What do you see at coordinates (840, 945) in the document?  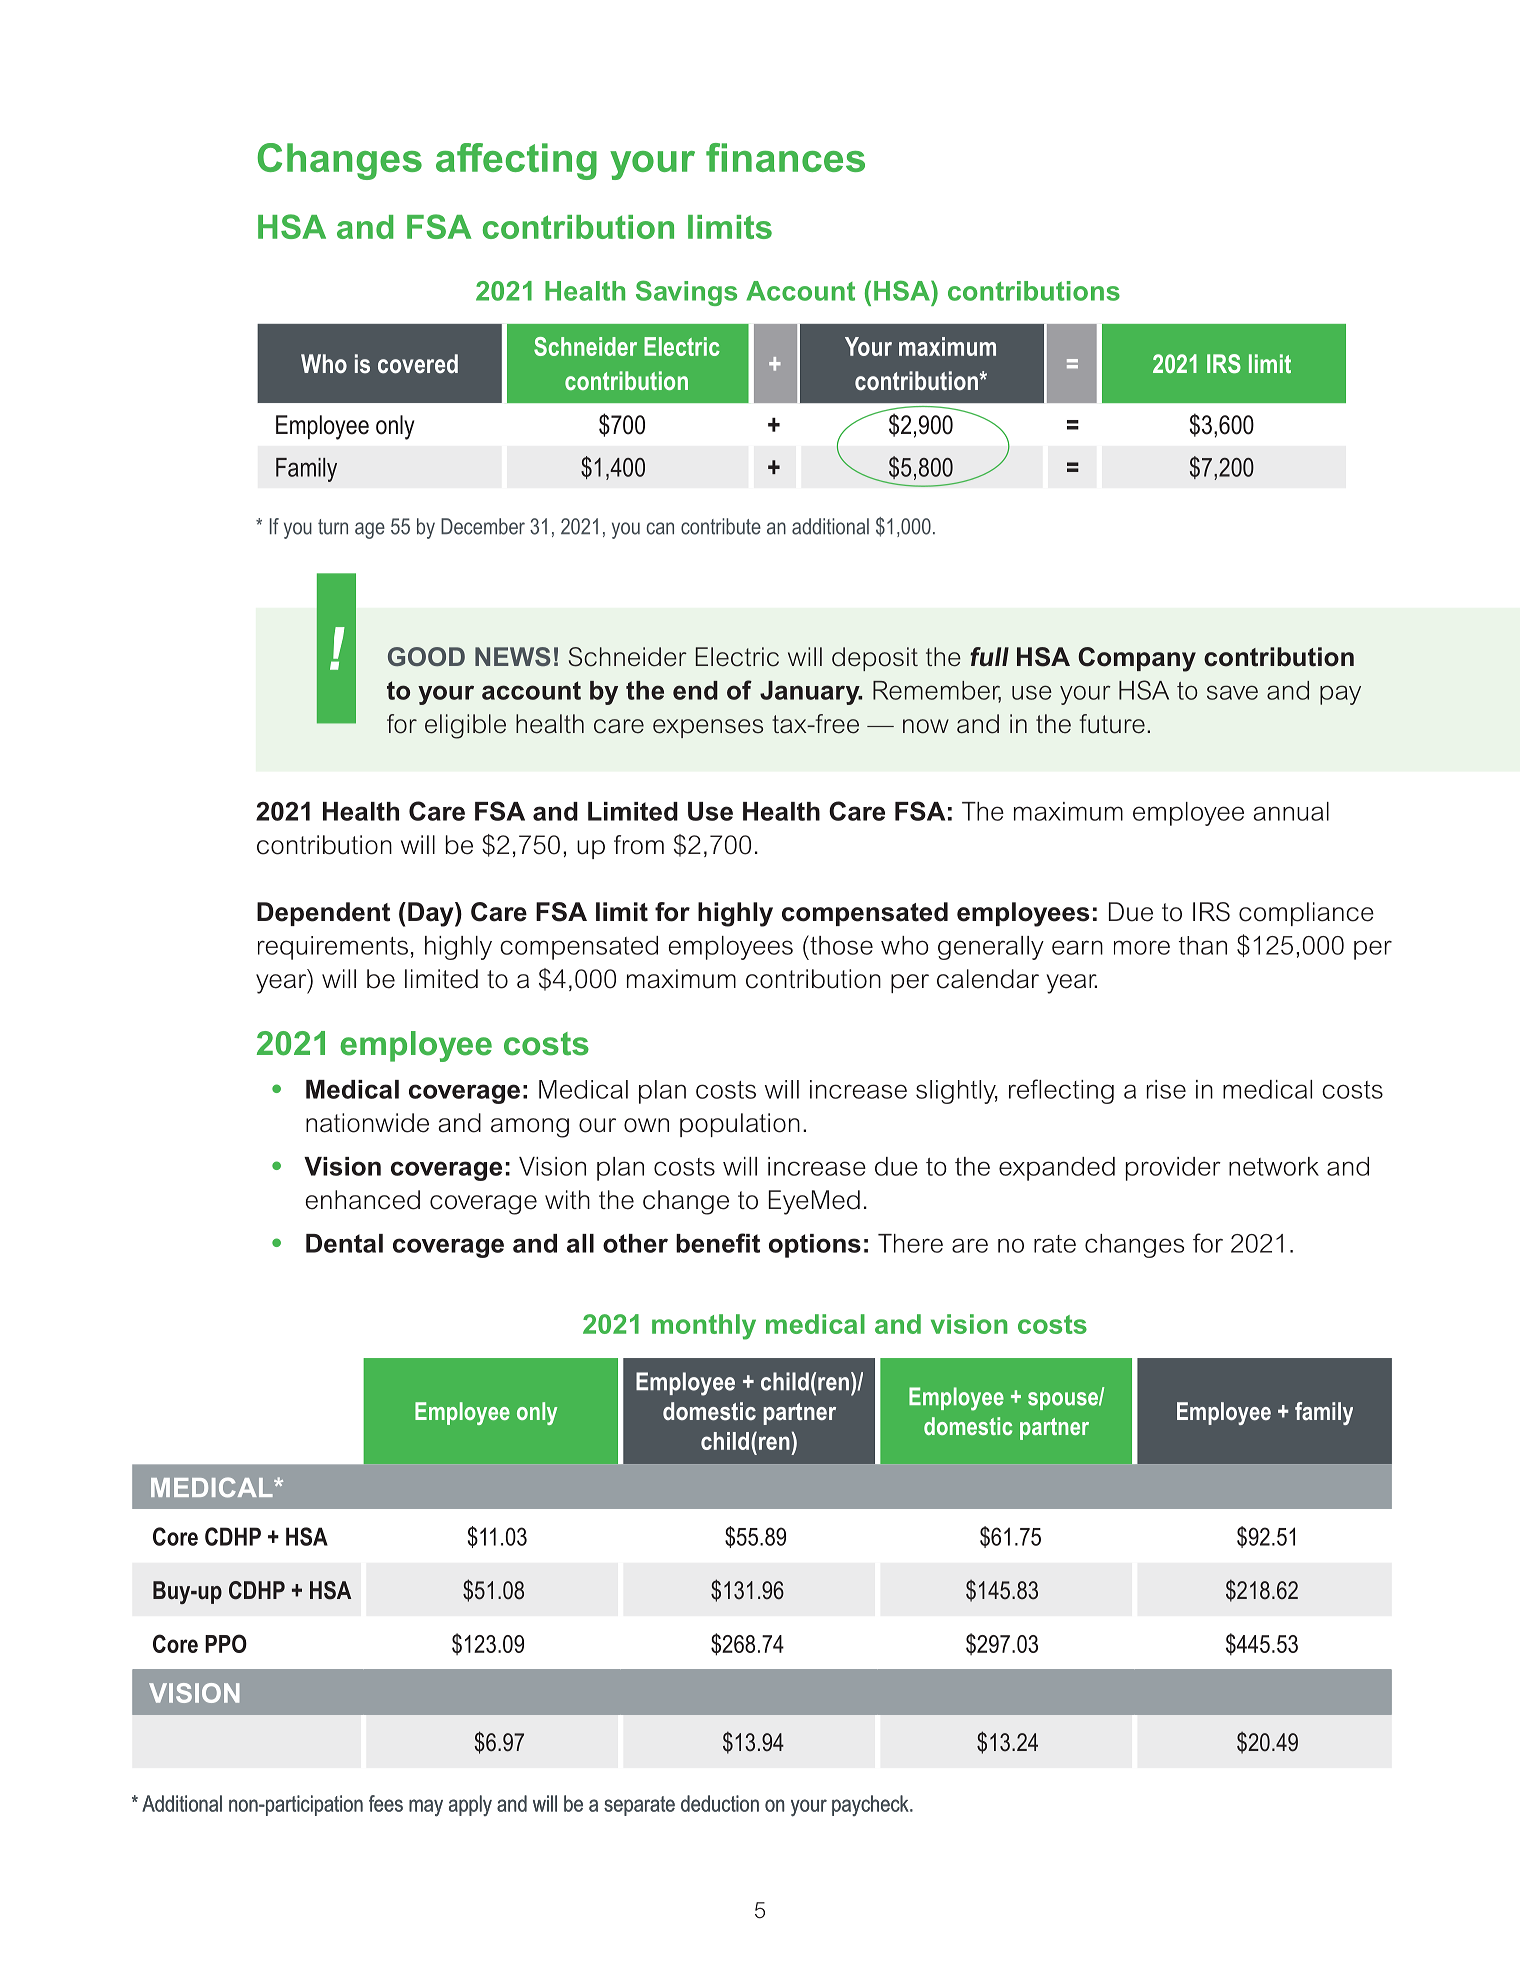 I see `those` at bounding box center [840, 945].
